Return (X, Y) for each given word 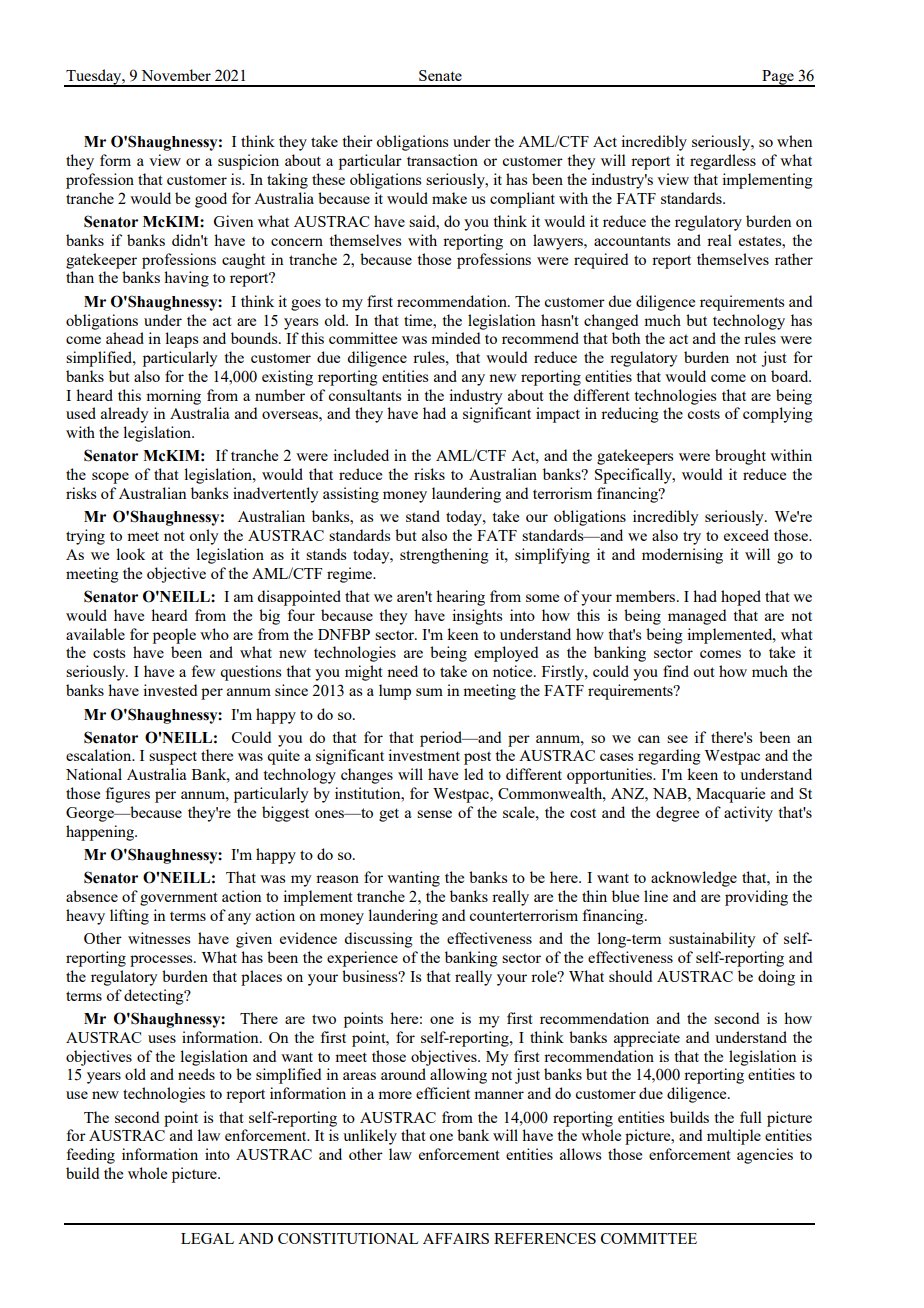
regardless (723, 162)
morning (173, 397)
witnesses (159, 938)
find (676, 671)
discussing (378, 940)
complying (778, 415)
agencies (765, 1156)
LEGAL (207, 1238)
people (174, 636)
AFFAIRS (456, 1238)
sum (429, 692)
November (176, 75)
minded (455, 338)
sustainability (712, 940)
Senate (440, 75)
